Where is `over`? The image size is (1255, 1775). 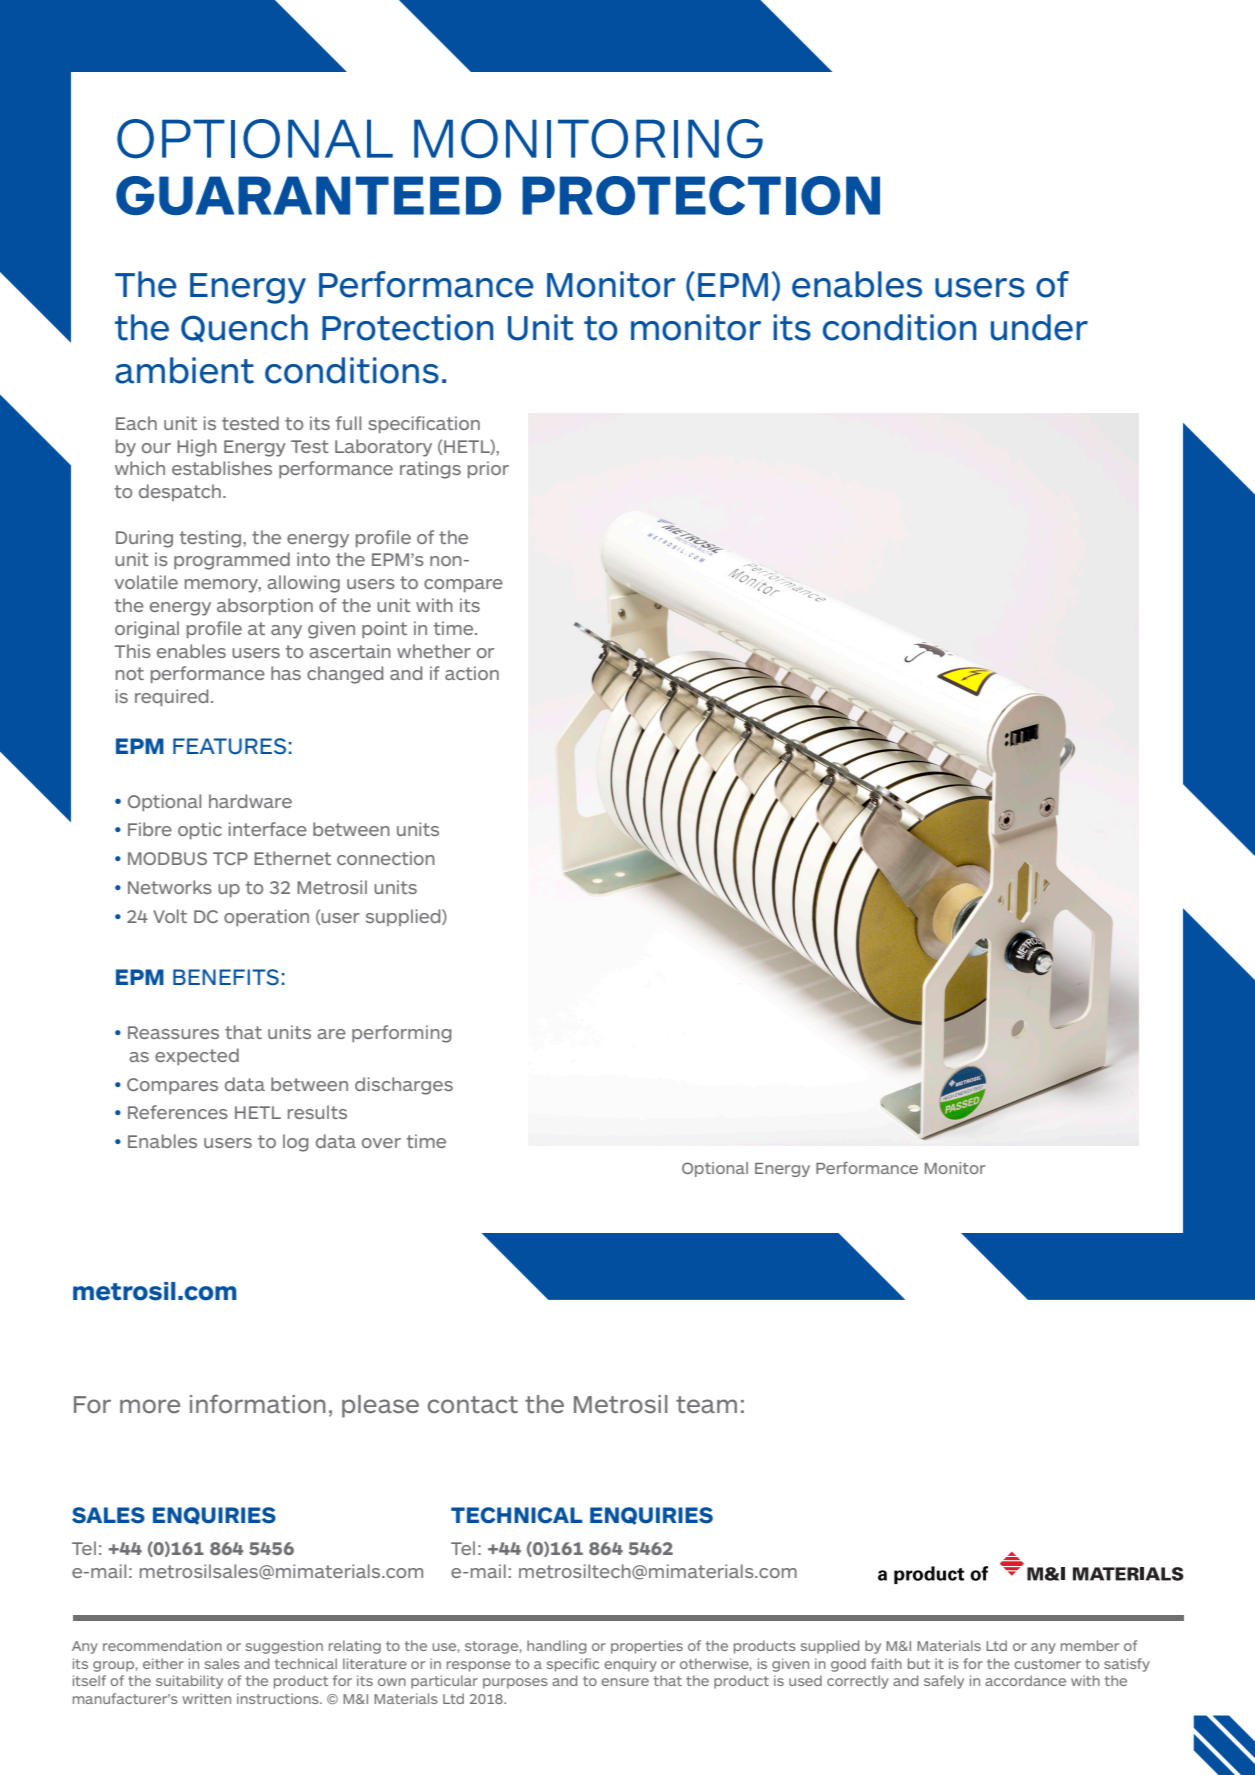 over is located at coordinates (381, 1143).
